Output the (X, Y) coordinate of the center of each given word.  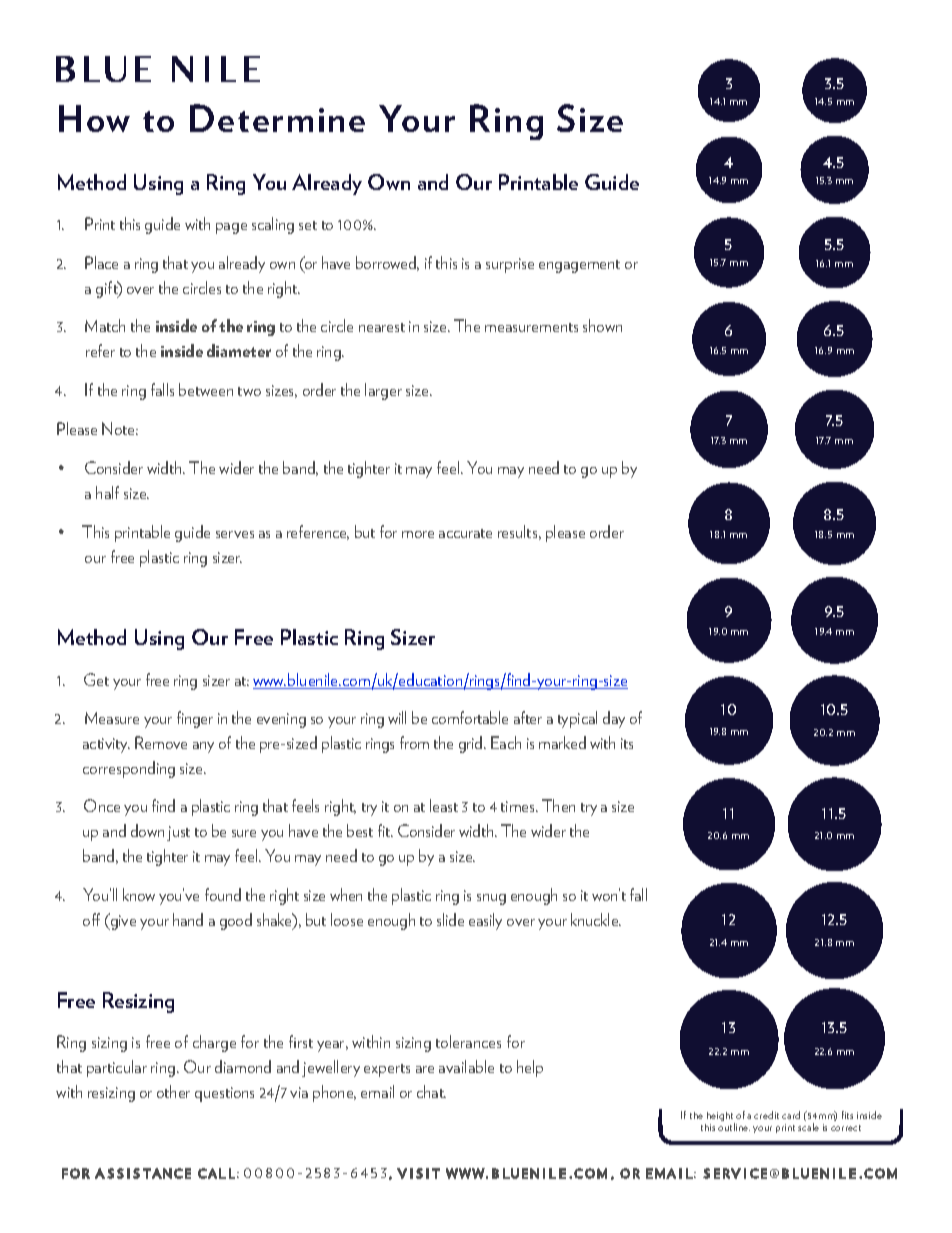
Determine (277, 118)
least (444, 805)
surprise (510, 265)
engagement (579, 266)
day (614, 719)
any (203, 747)
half (107, 492)
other (173, 1091)
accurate (465, 533)
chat (431, 1091)
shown (602, 325)
